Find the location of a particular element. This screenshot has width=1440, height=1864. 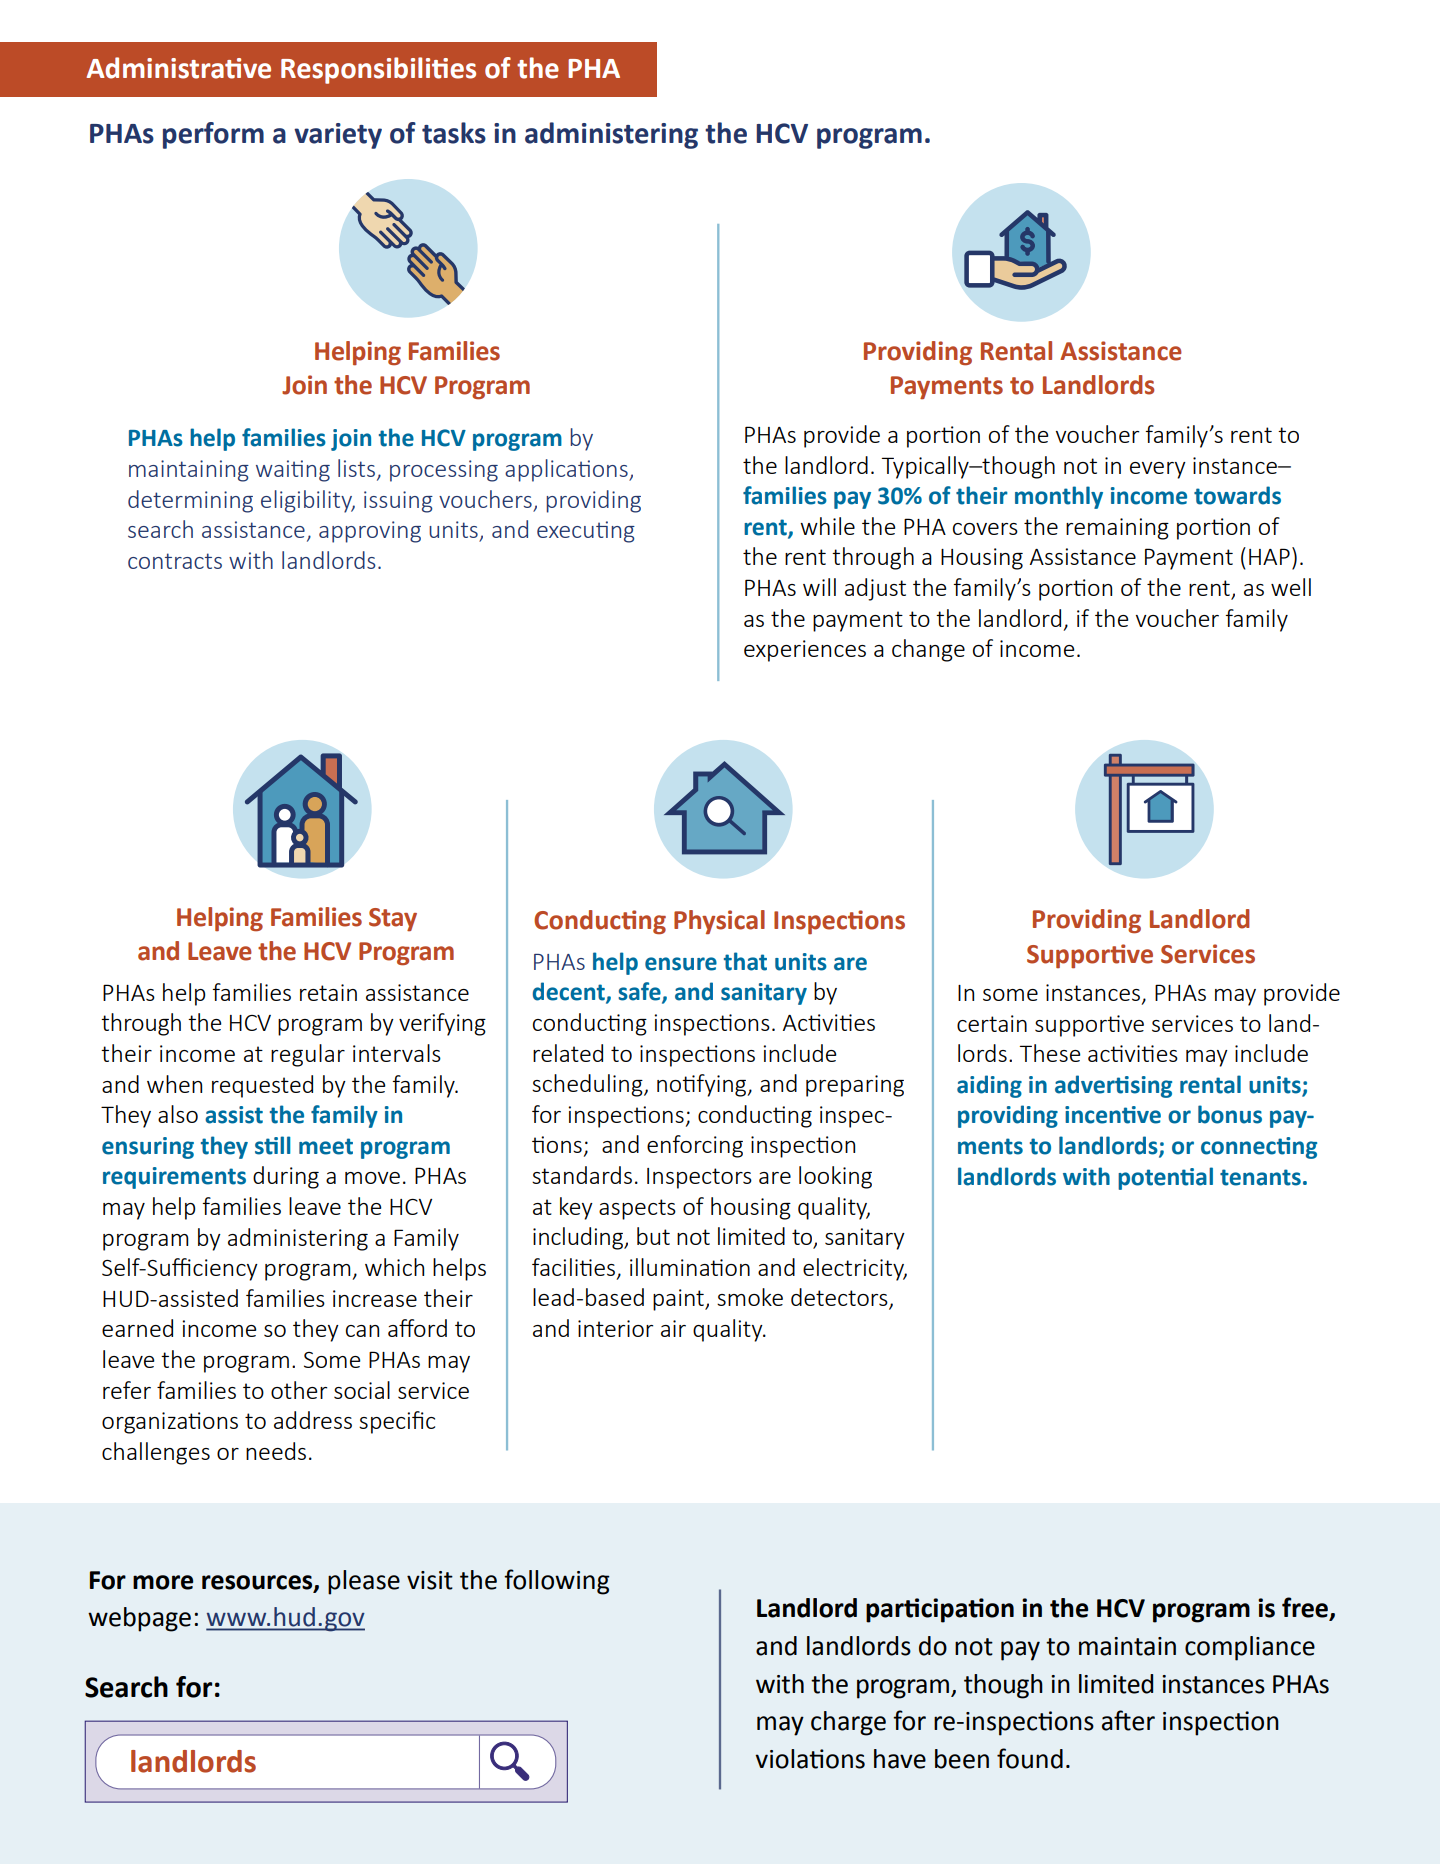

charge is located at coordinates (848, 1723).
